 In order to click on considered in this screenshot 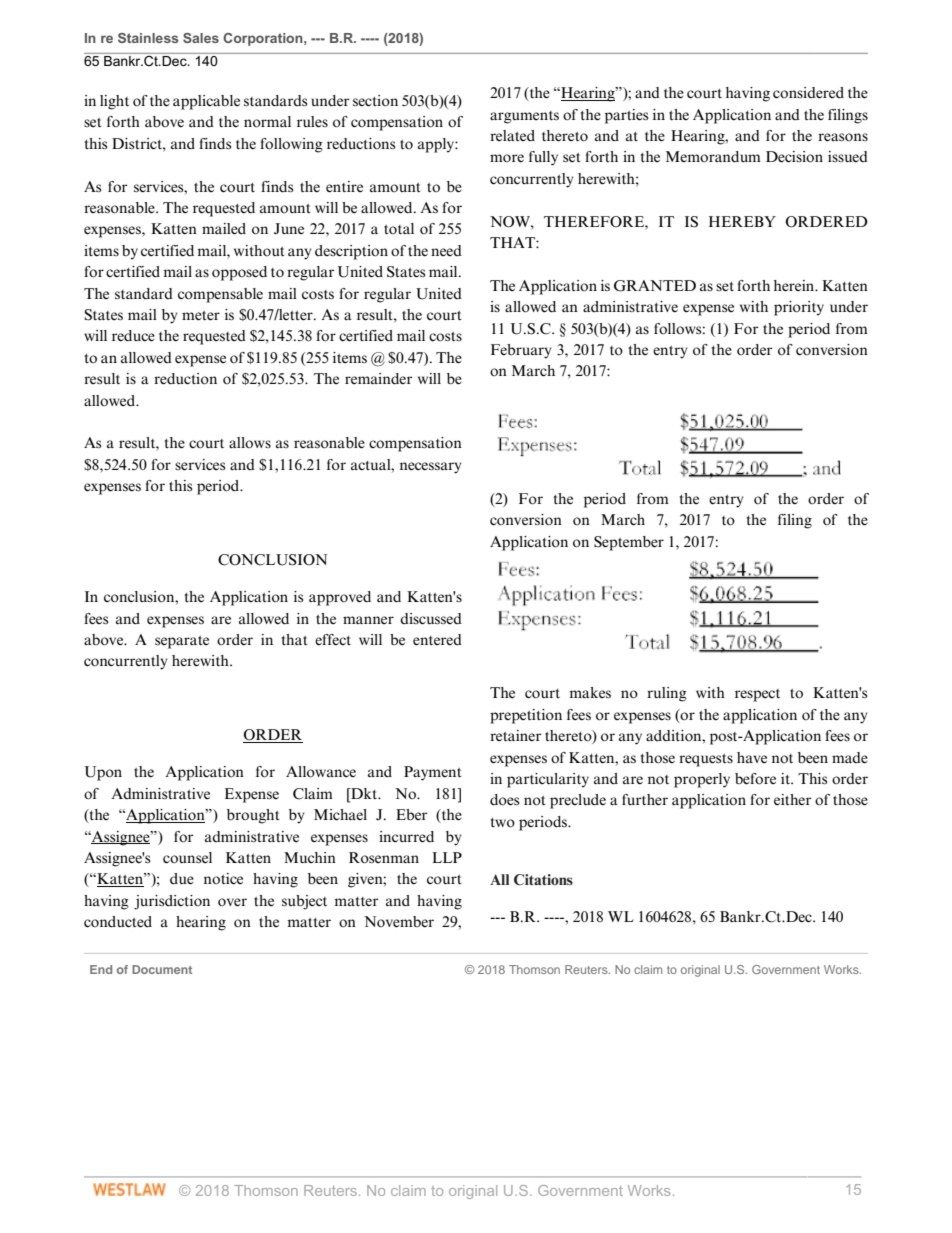, I will do `click(808, 93)`.
